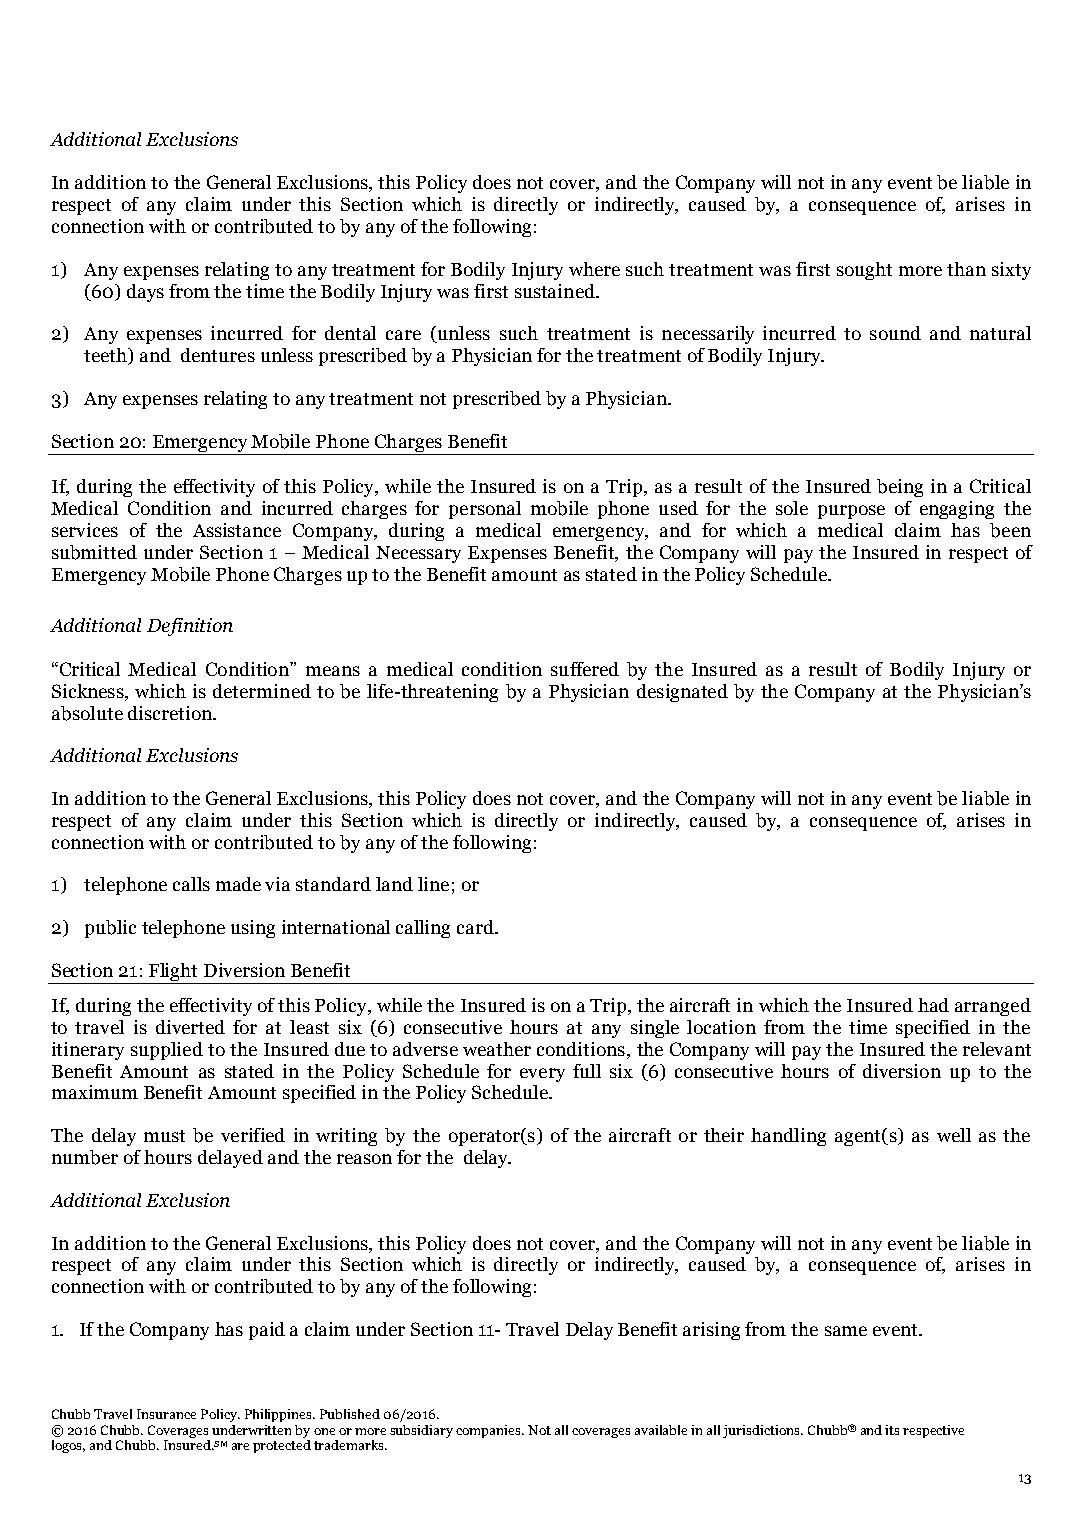 The image size is (1088, 1538). I want to click on Insurance, so click(166, 1414).
